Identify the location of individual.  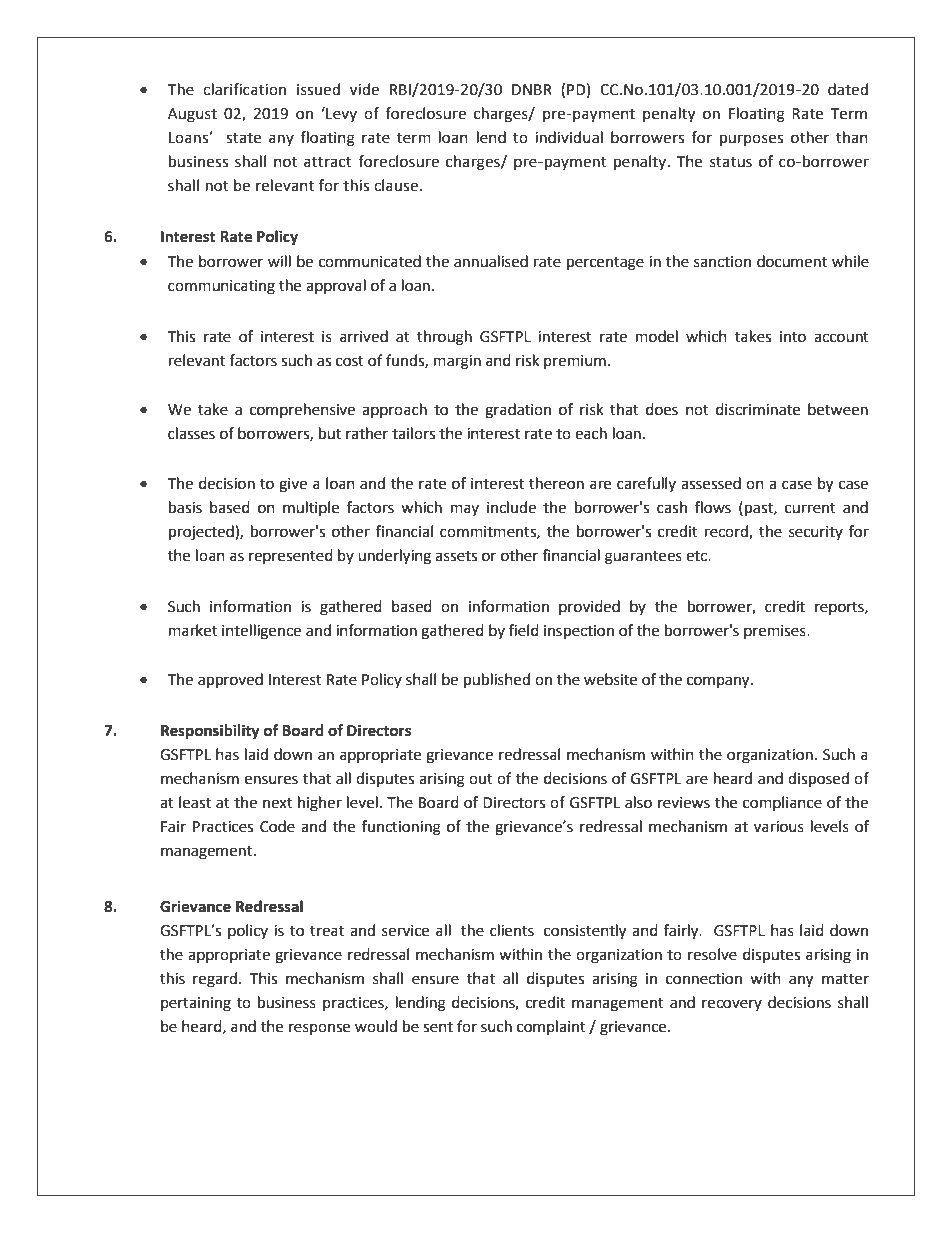
(569, 137).
